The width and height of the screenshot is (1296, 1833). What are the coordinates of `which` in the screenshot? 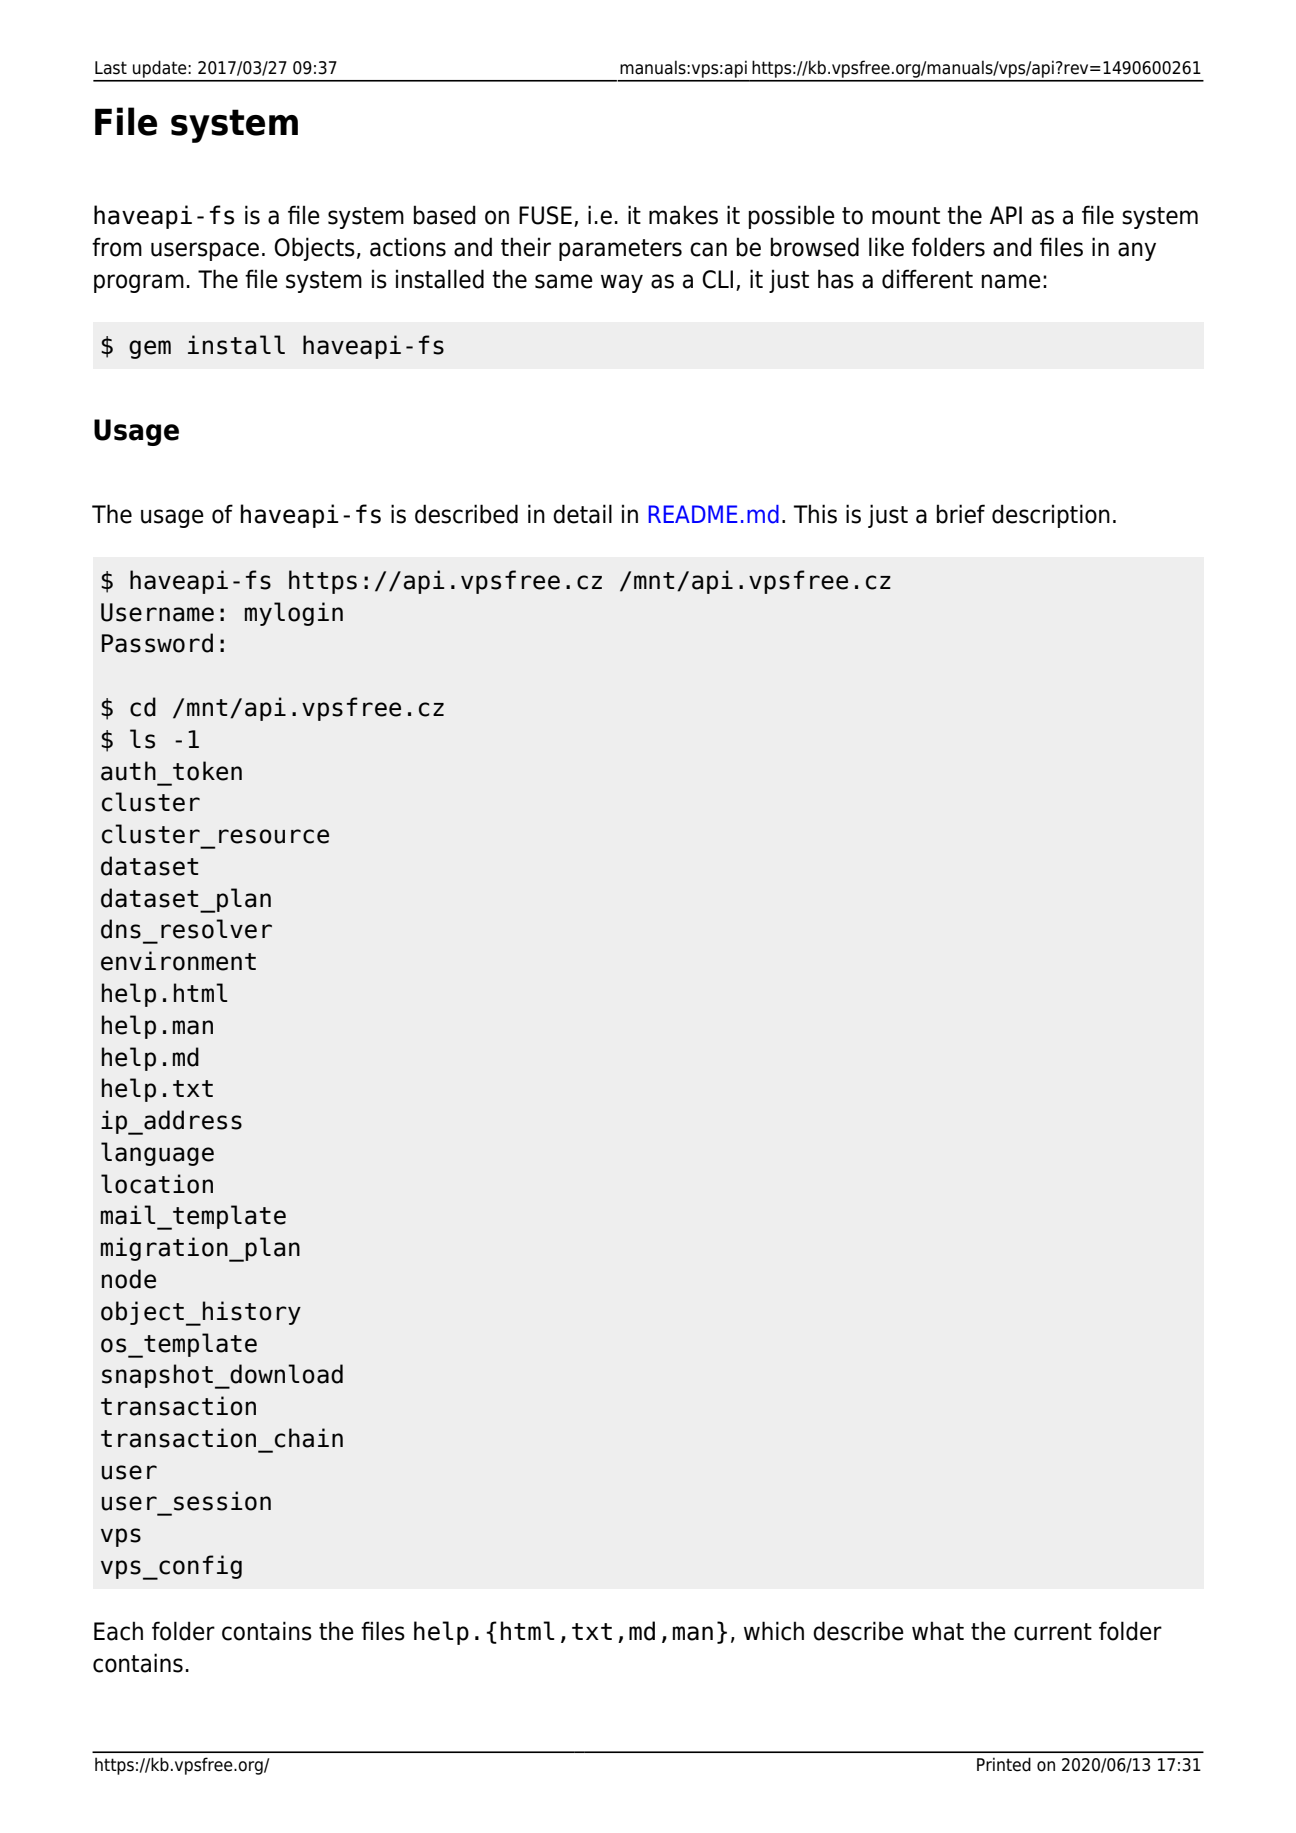 It's located at (774, 1631).
